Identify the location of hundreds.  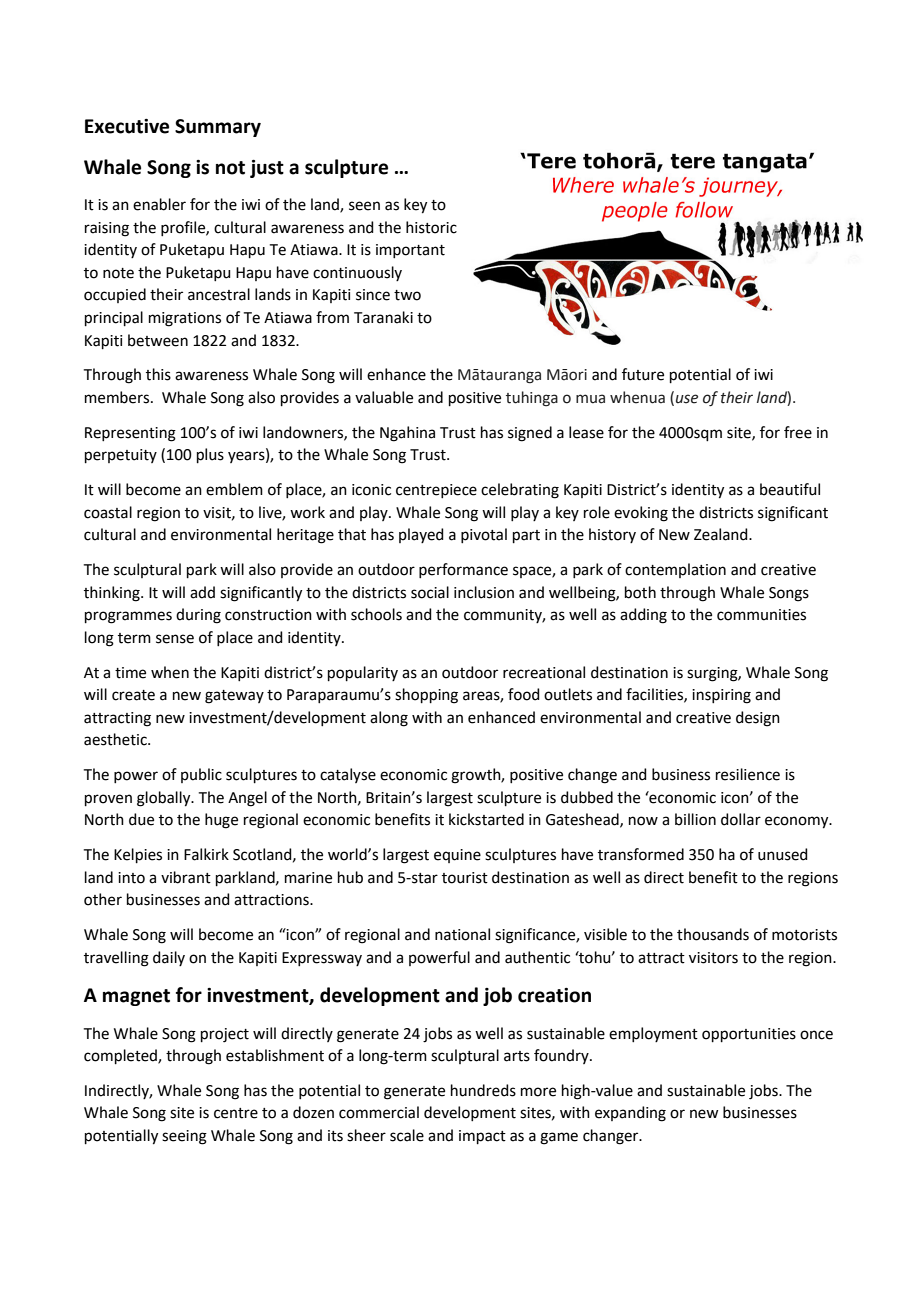
(483, 1090).
